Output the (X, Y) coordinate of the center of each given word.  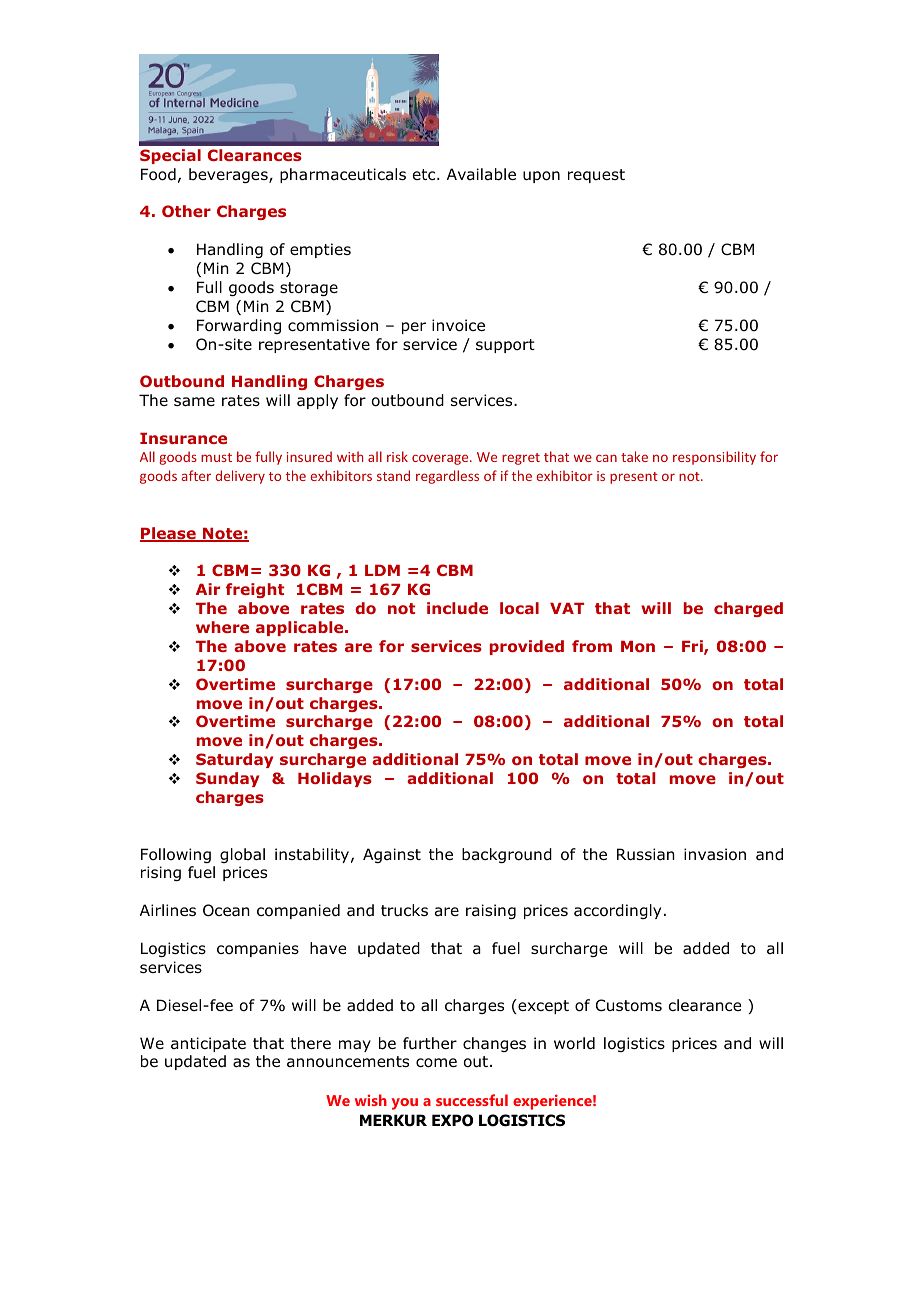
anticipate (208, 1044)
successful (472, 1100)
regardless (447, 477)
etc (425, 174)
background (507, 855)
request (596, 176)
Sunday (227, 779)
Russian (646, 854)
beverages (229, 175)
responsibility (714, 458)
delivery (240, 477)
